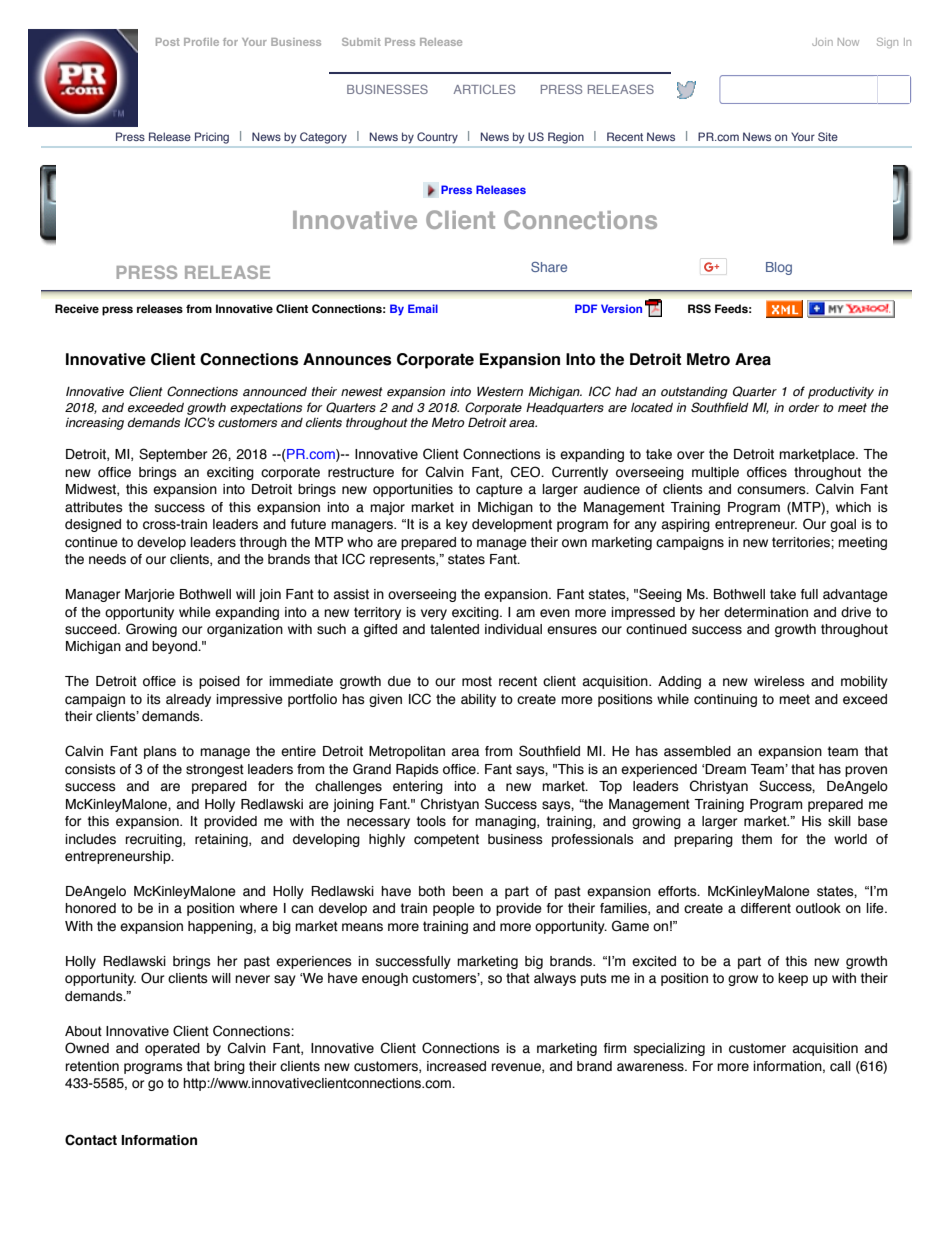 Image resolution: width=952 pixels, height=1233 pixels. Describe the element at coordinates (725, 769) in the image. I see `Dream` at that location.
